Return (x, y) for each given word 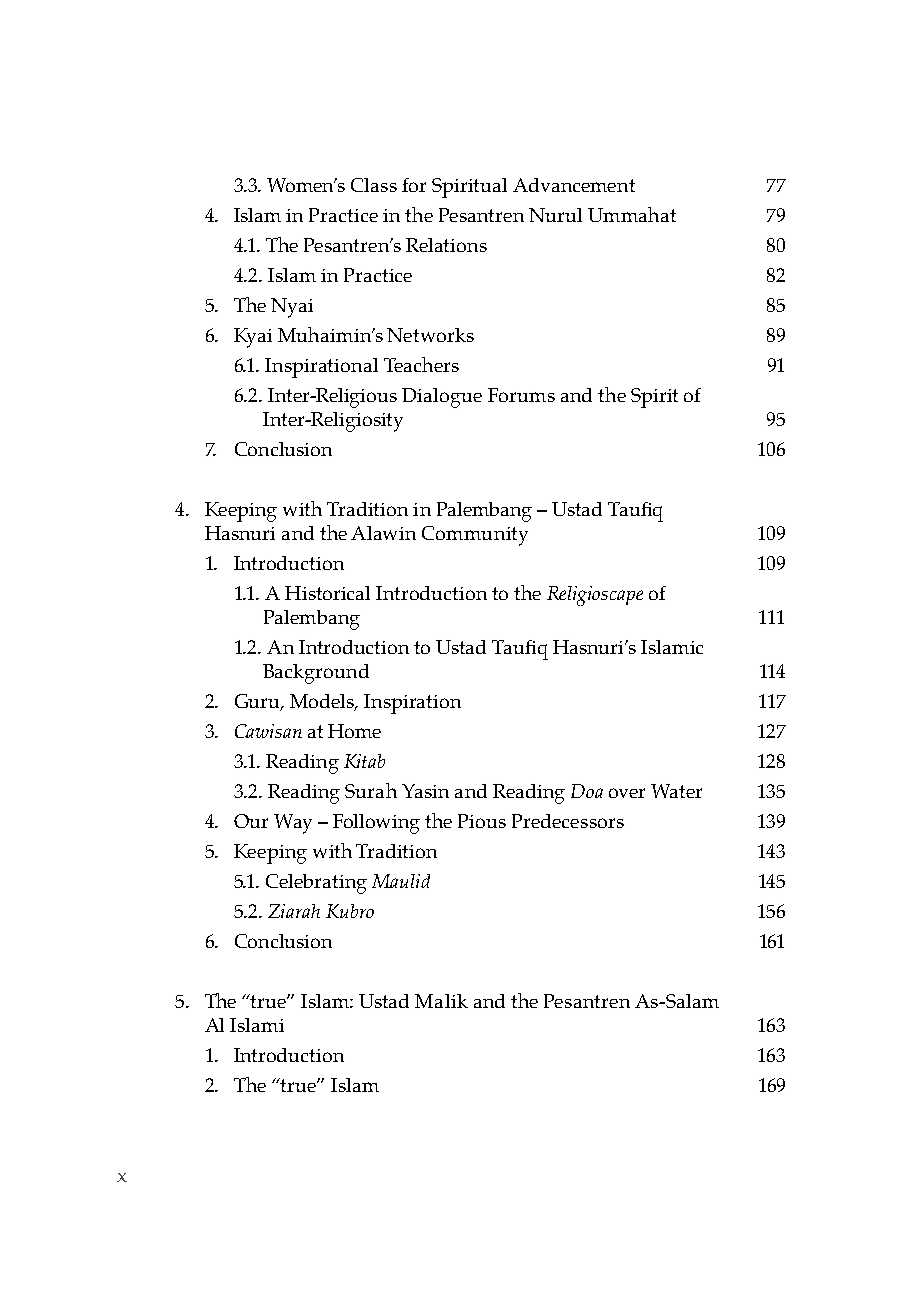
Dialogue (442, 398)
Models (323, 702)
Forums (521, 395)
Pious (482, 821)
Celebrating (316, 884)
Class (374, 185)
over (627, 793)
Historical (327, 593)
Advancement (574, 185)
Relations (446, 245)
